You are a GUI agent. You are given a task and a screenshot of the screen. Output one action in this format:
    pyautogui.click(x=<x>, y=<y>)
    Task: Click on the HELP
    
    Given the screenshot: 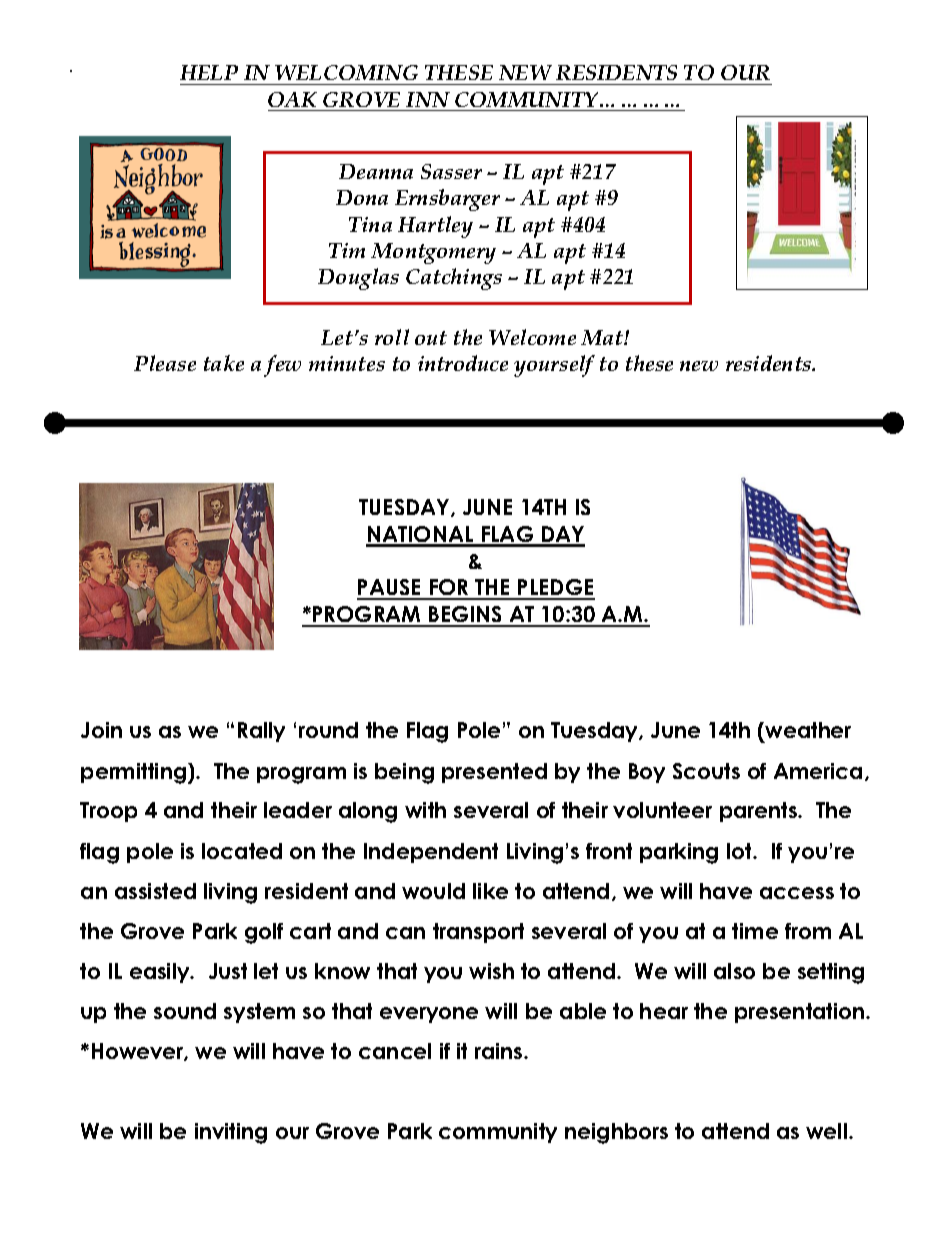 What is the action you would take?
    pyautogui.click(x=209, y=72)
